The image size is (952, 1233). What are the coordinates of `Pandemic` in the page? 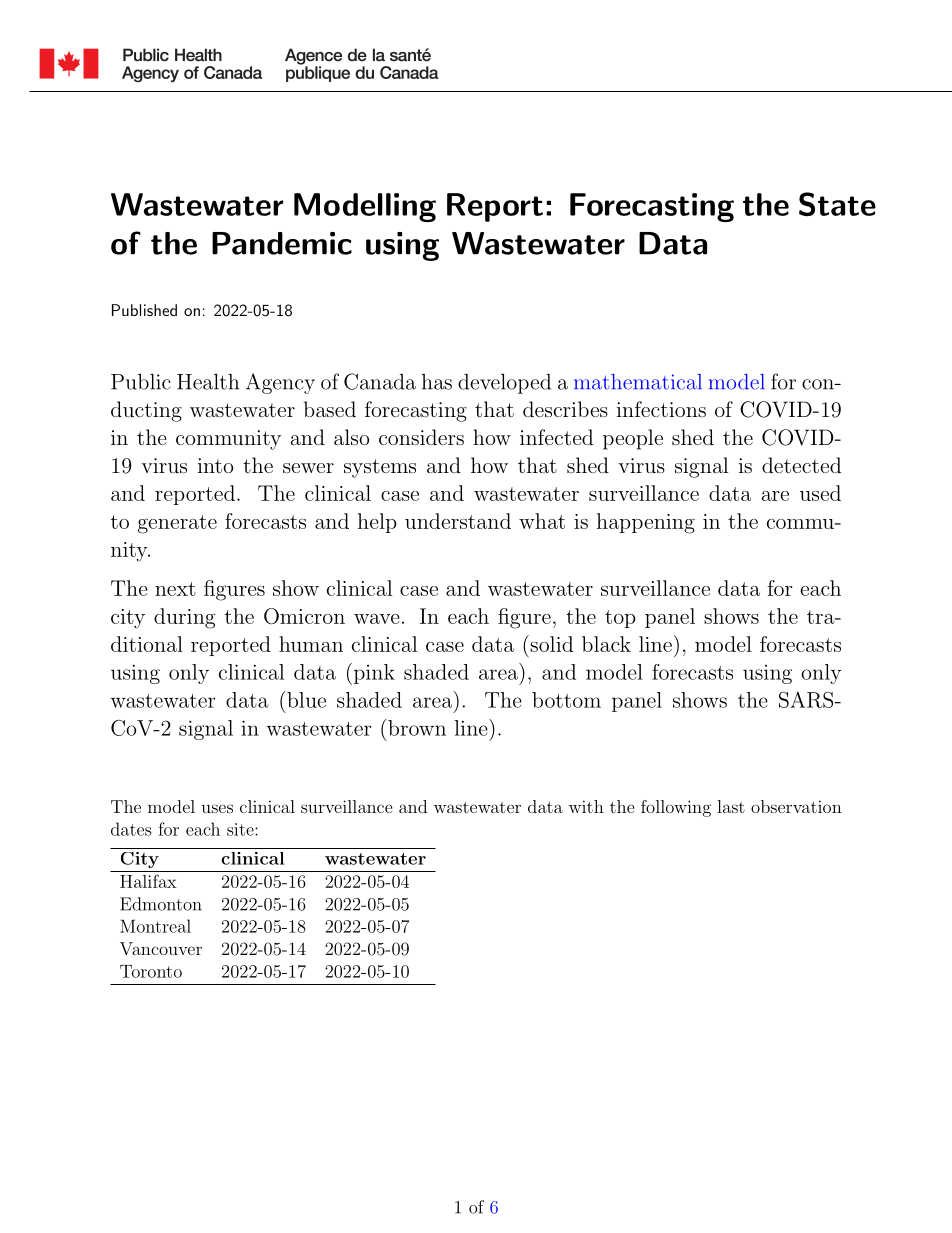 It's located at (282, 243).
